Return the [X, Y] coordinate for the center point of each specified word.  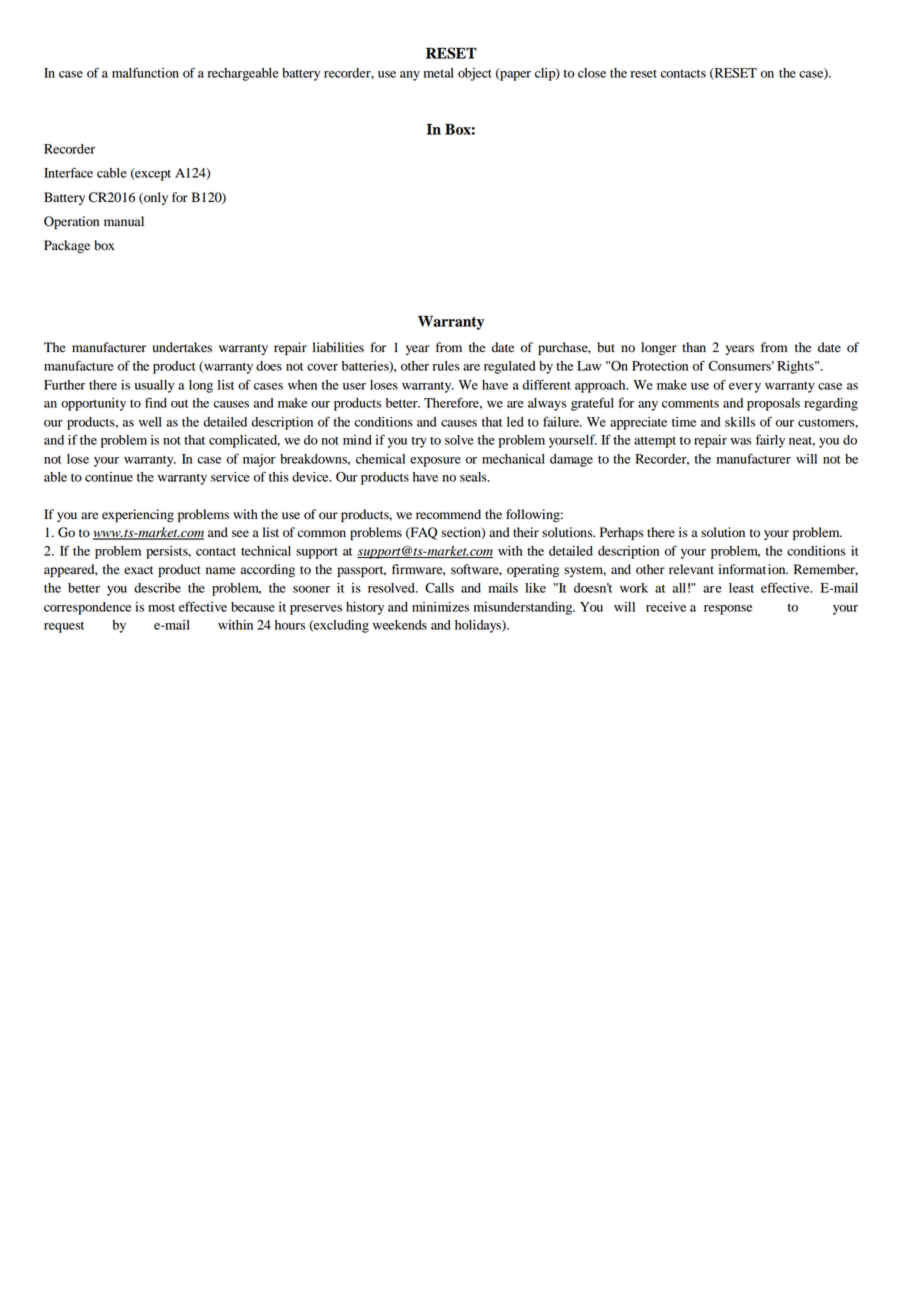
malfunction [145, 72]
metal [439, 73]
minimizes [440, 607]
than [694, 347]
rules [446, 366]
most [161, 608]
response [728, 610]
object [475, 74]
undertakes [182, 347]
